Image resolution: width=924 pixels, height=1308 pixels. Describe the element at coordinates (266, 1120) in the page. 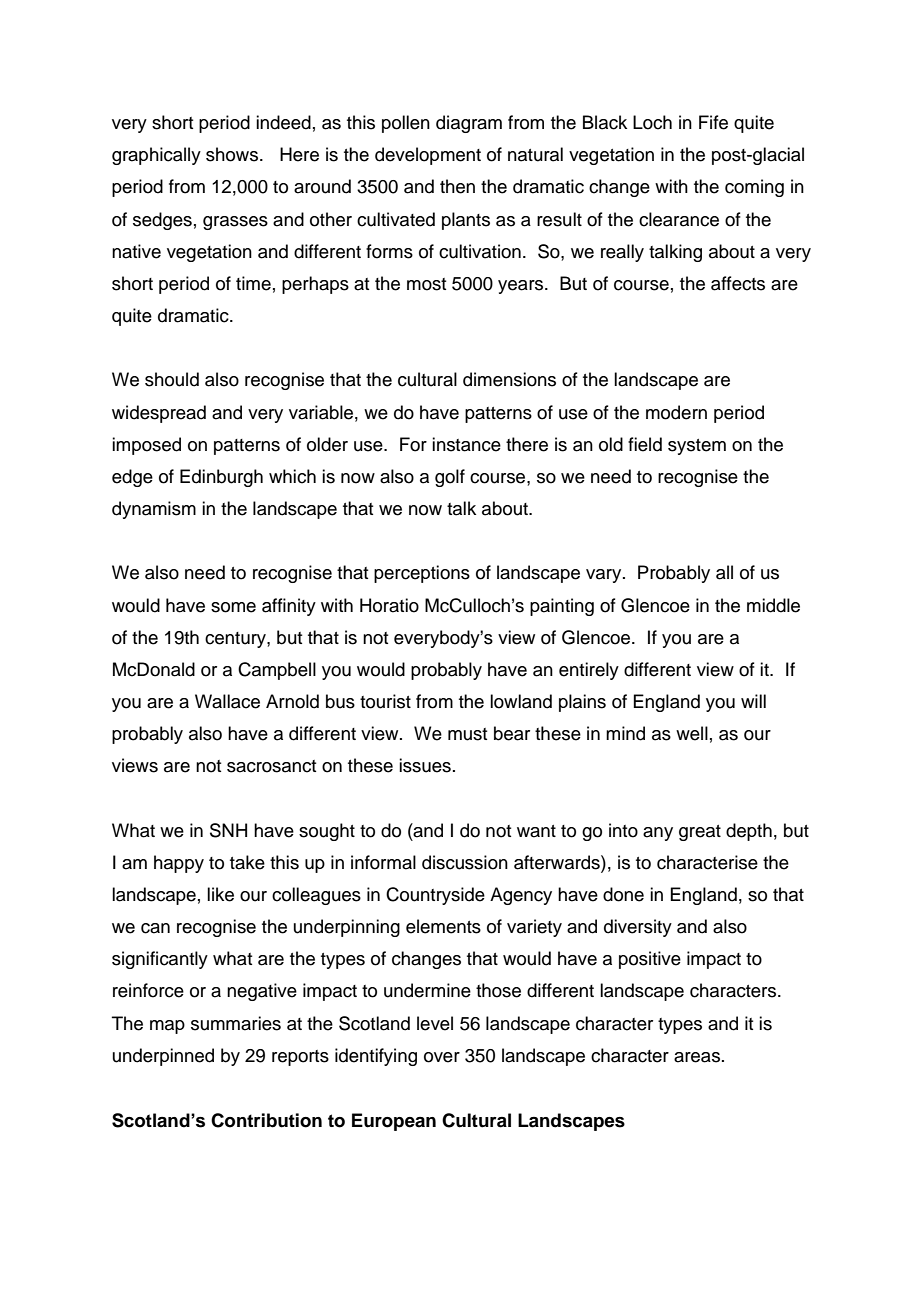

I see `Contribution` at that location.
